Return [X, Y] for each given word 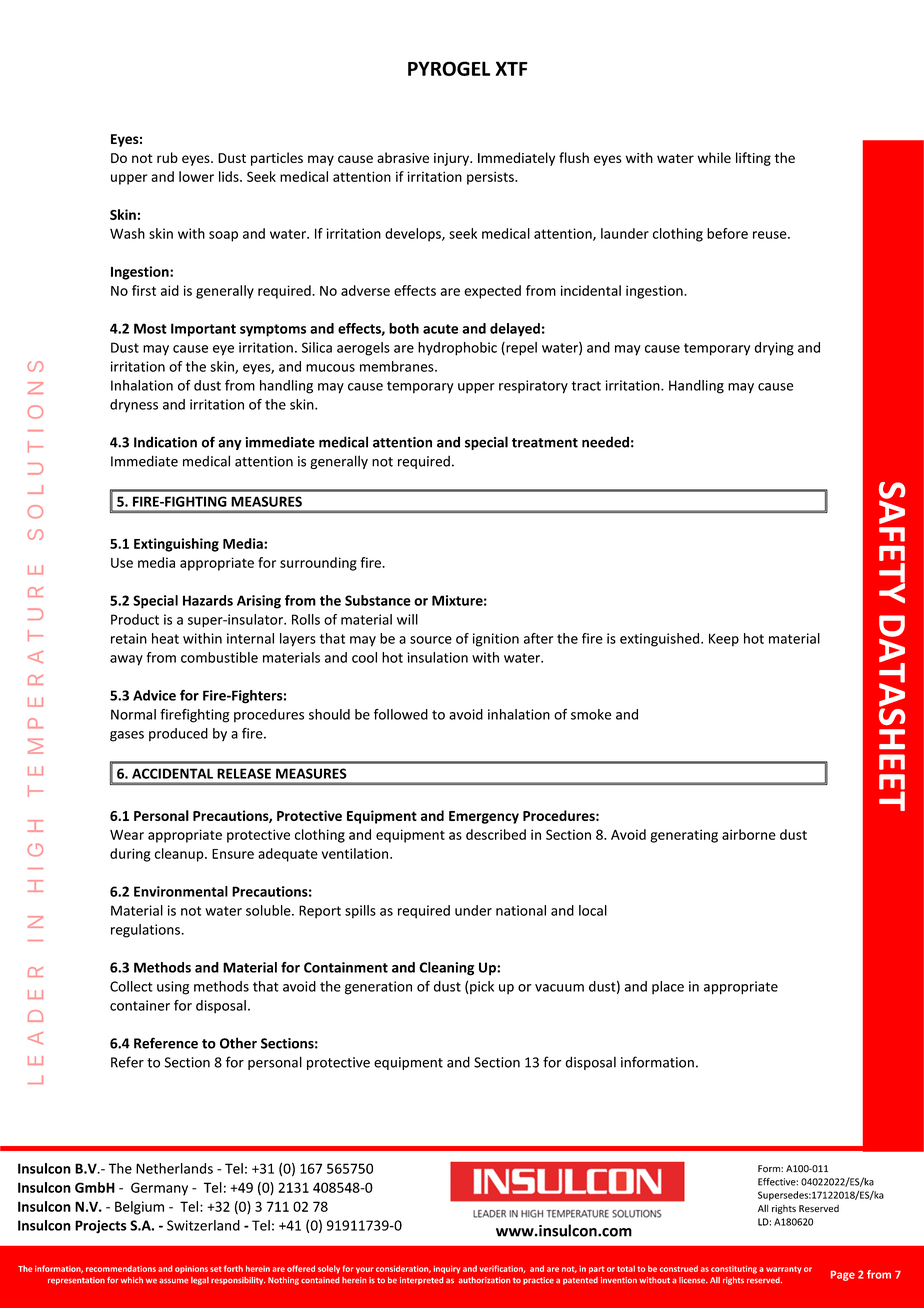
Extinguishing [176, 545]
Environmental [181, 891]
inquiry [447, 1269]
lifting [753, 159]
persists [491, 178]
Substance [378, 600]
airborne [749, 834]
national [521, 910]
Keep [724, 640]
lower [196, 176]
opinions [191, 1269]
